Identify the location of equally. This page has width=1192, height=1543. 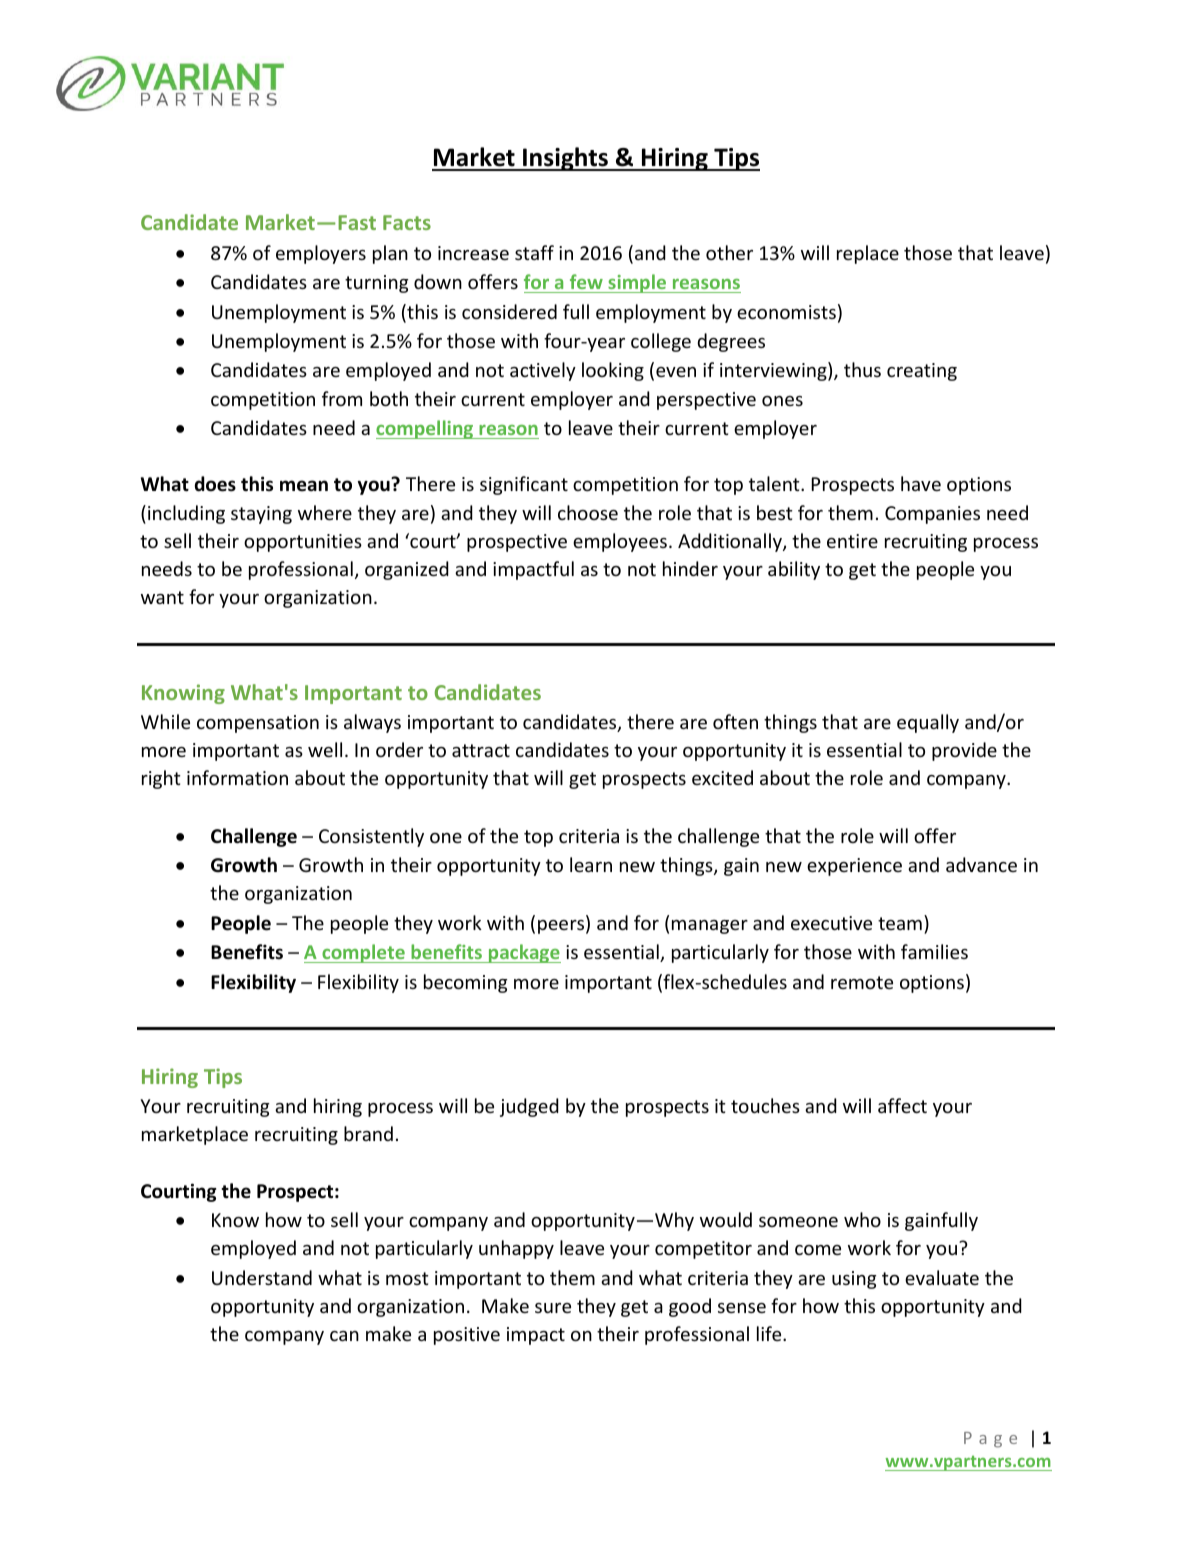
(928, 723).
